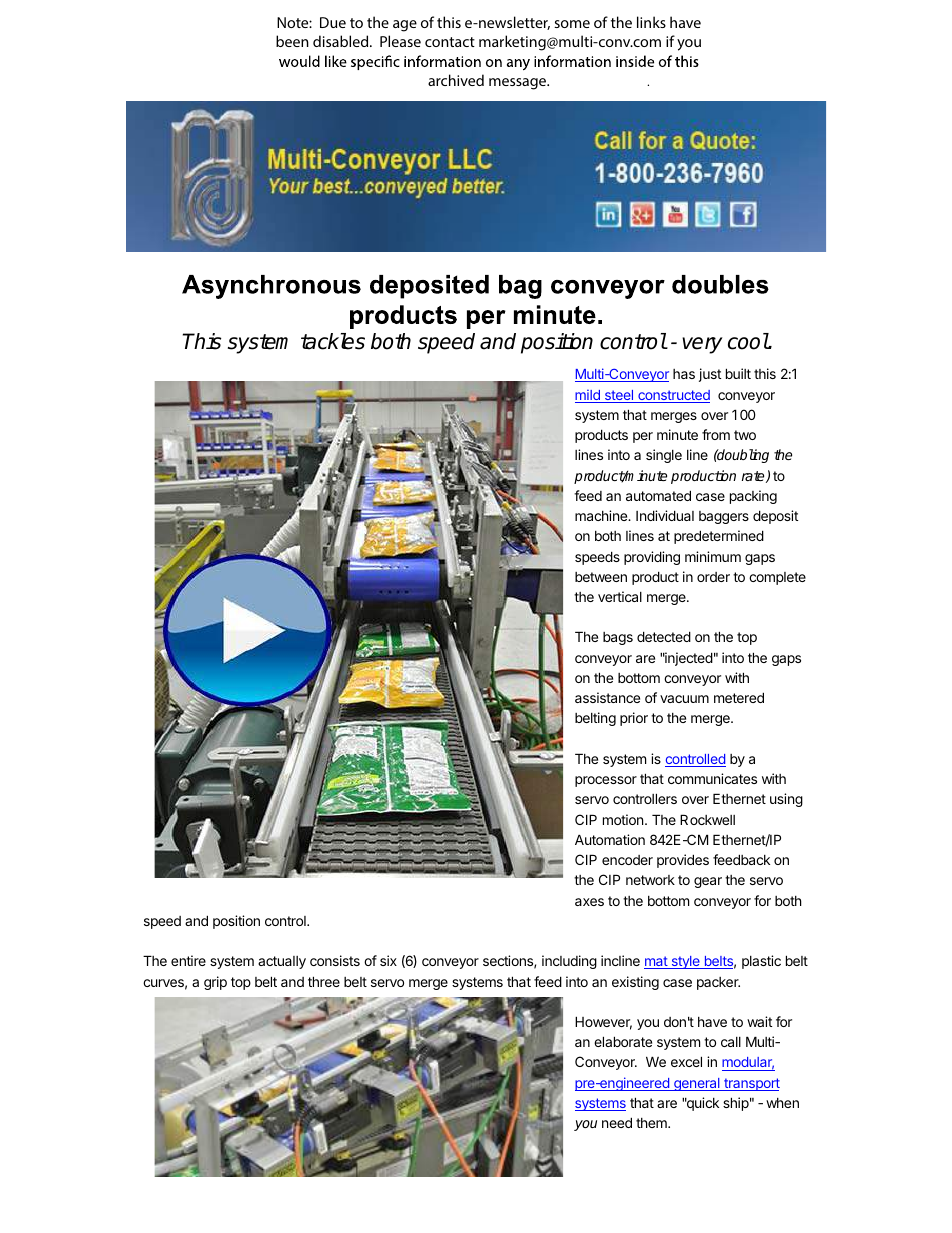 This screenshot has width=952, height=1233. What do you see at coordinates (606, 781) in the screenshot?
I see `processor` at bounding box center [606, 781].
